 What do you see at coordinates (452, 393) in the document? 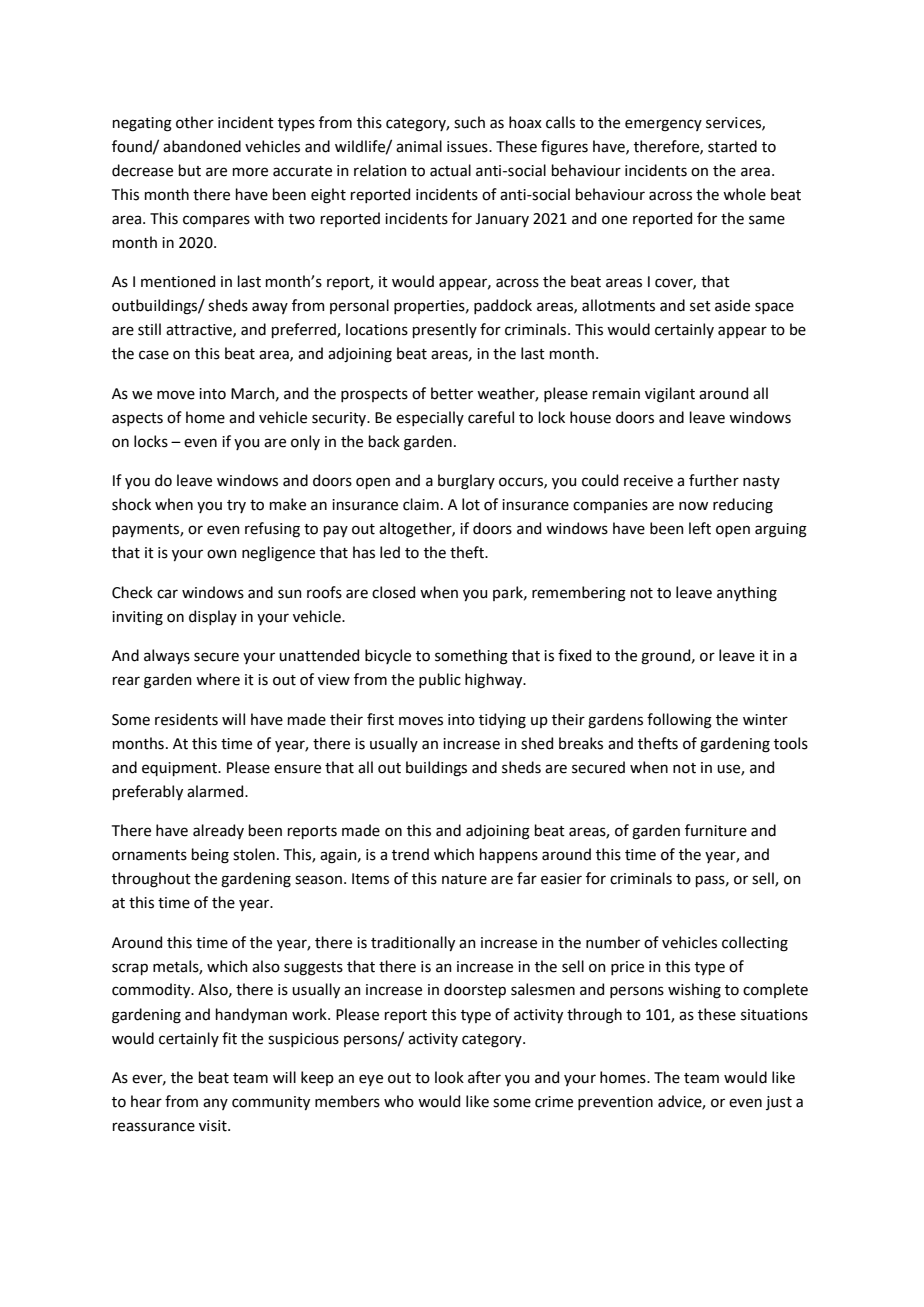
I see `better` at bounding box center [452, 393].
